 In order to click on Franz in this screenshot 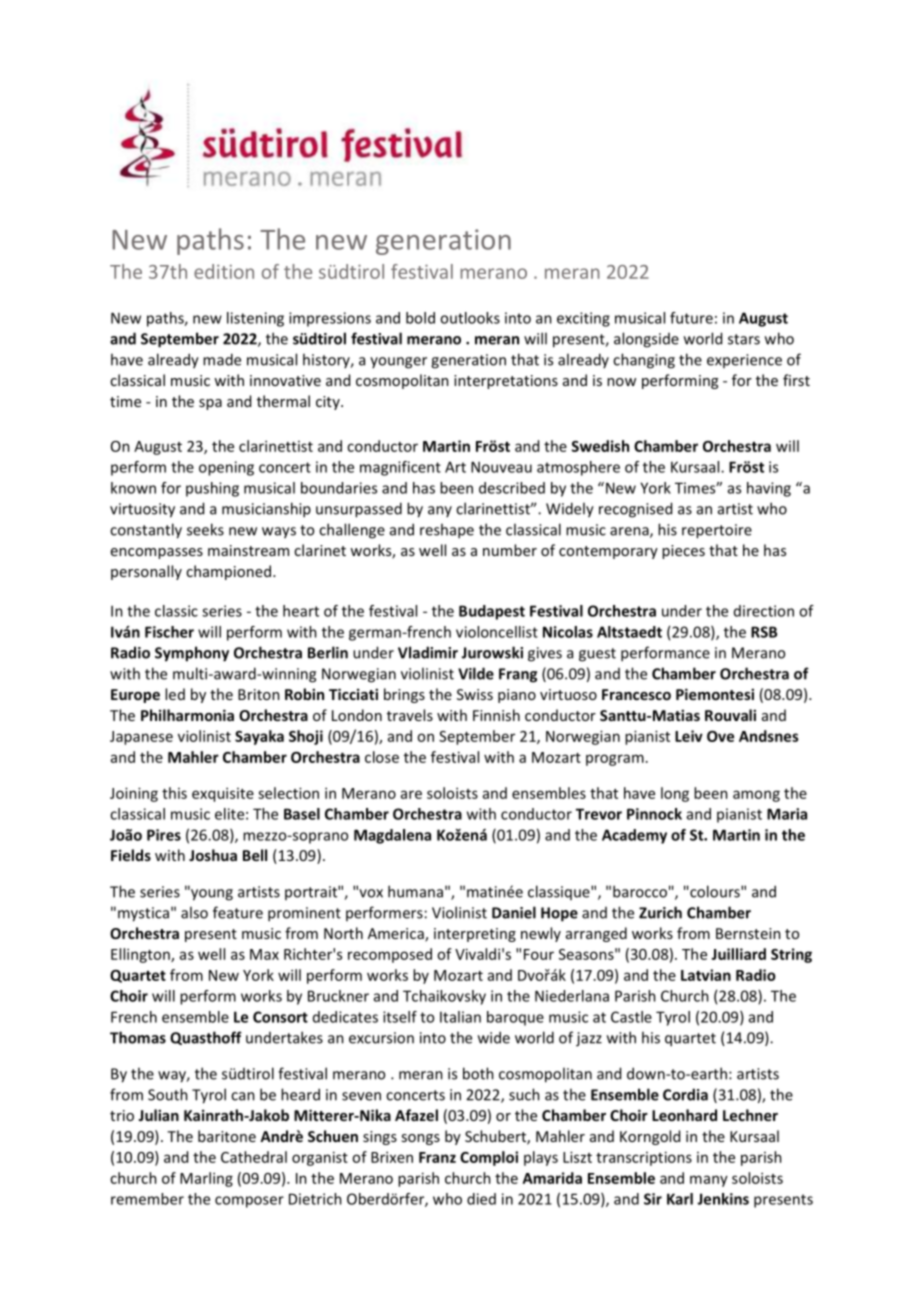, I will do `click(437, 1157)`.
